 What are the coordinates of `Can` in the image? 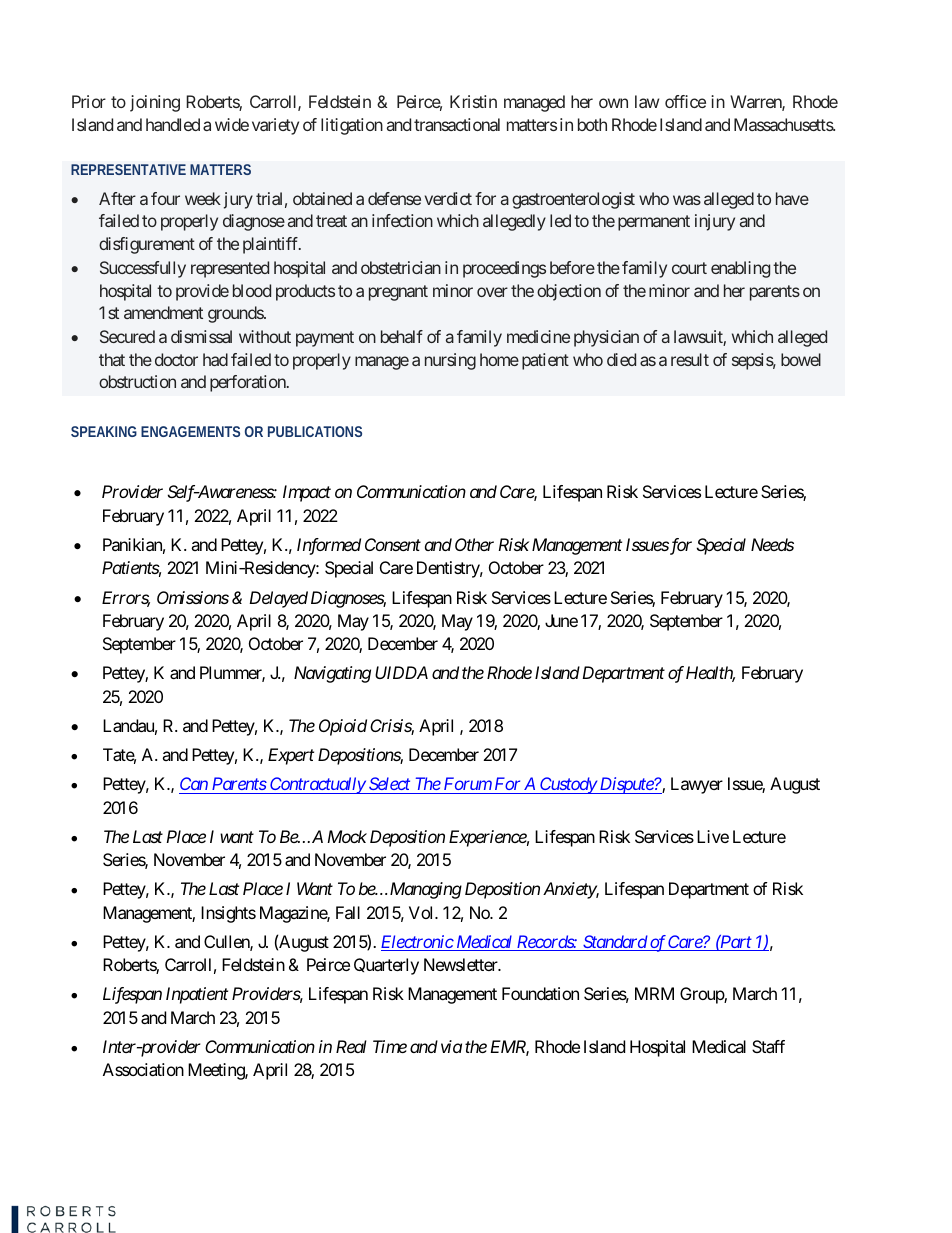 It's located at (194, 785).
